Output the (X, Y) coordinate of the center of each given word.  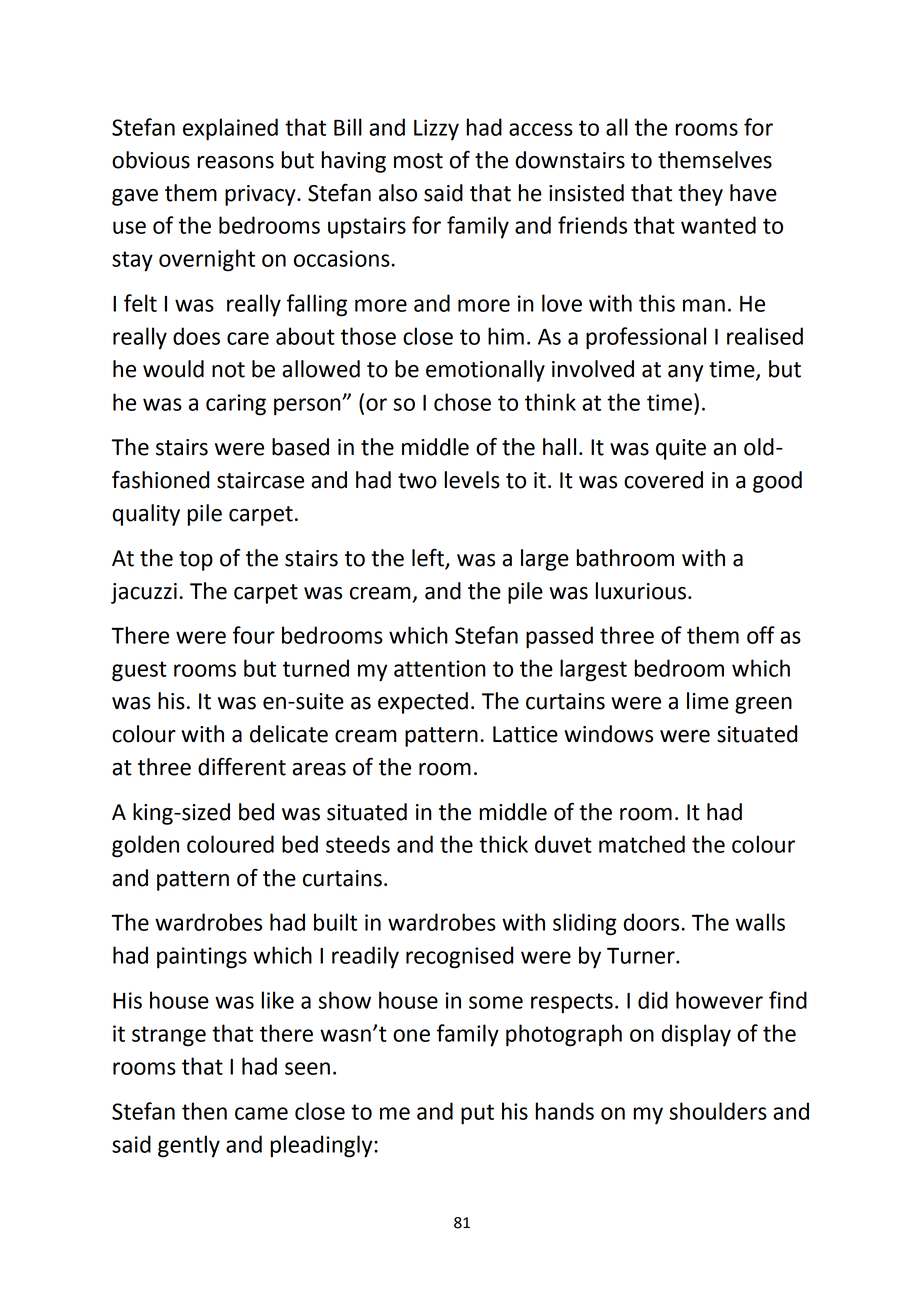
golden (145, 846)
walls (760, 922)
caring (236, 405)
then (204, 1111)
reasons (235, 162)
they (700, 195)
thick (503, 844)
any (685, 373)
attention (440, 668)
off (761, 635)
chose (462, 402)
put (477, 1114)
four (254, 635)
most (418, 161)
